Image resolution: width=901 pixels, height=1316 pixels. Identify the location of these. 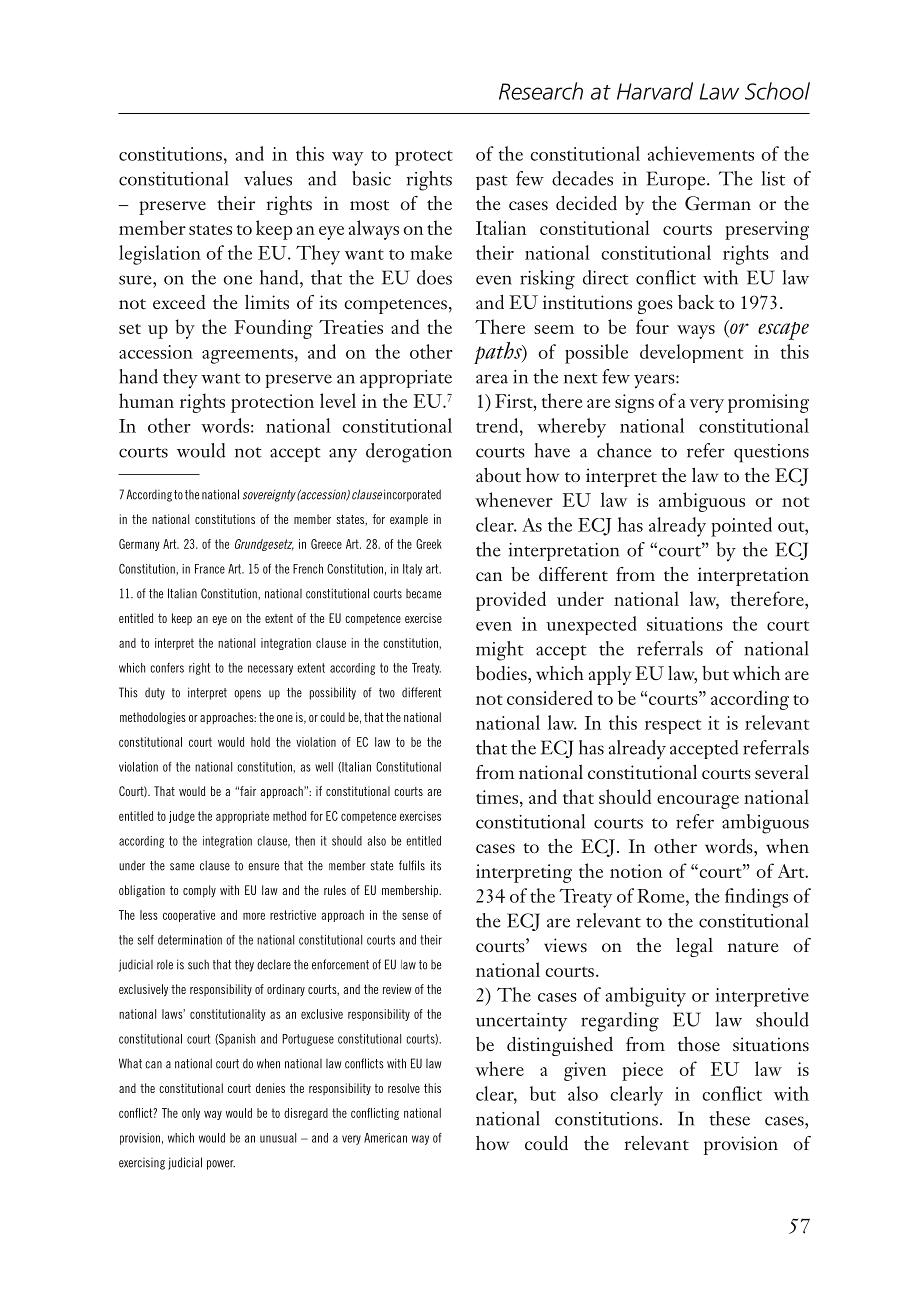
(729, 1118).
